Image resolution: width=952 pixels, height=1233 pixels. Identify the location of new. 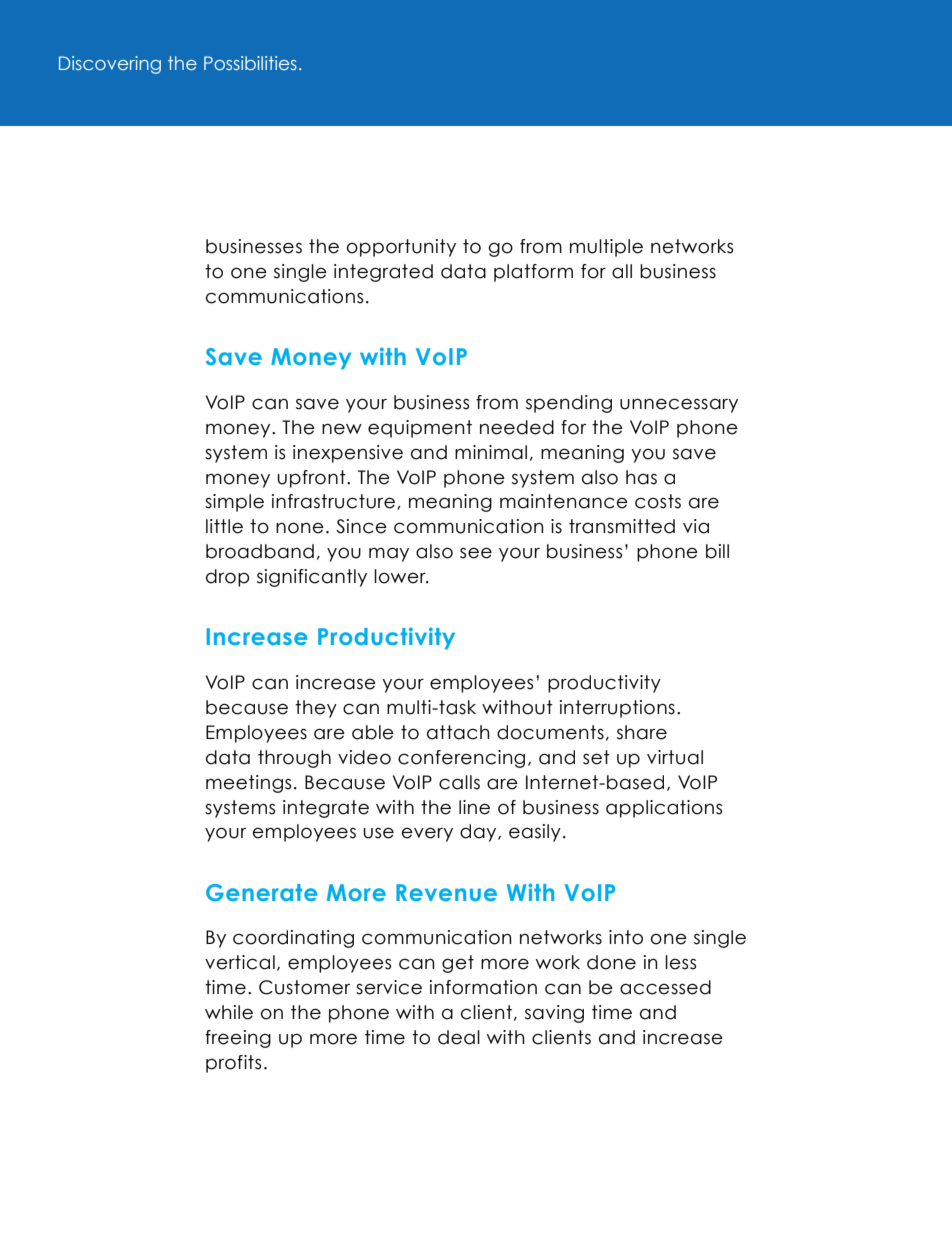
(342, 429).
